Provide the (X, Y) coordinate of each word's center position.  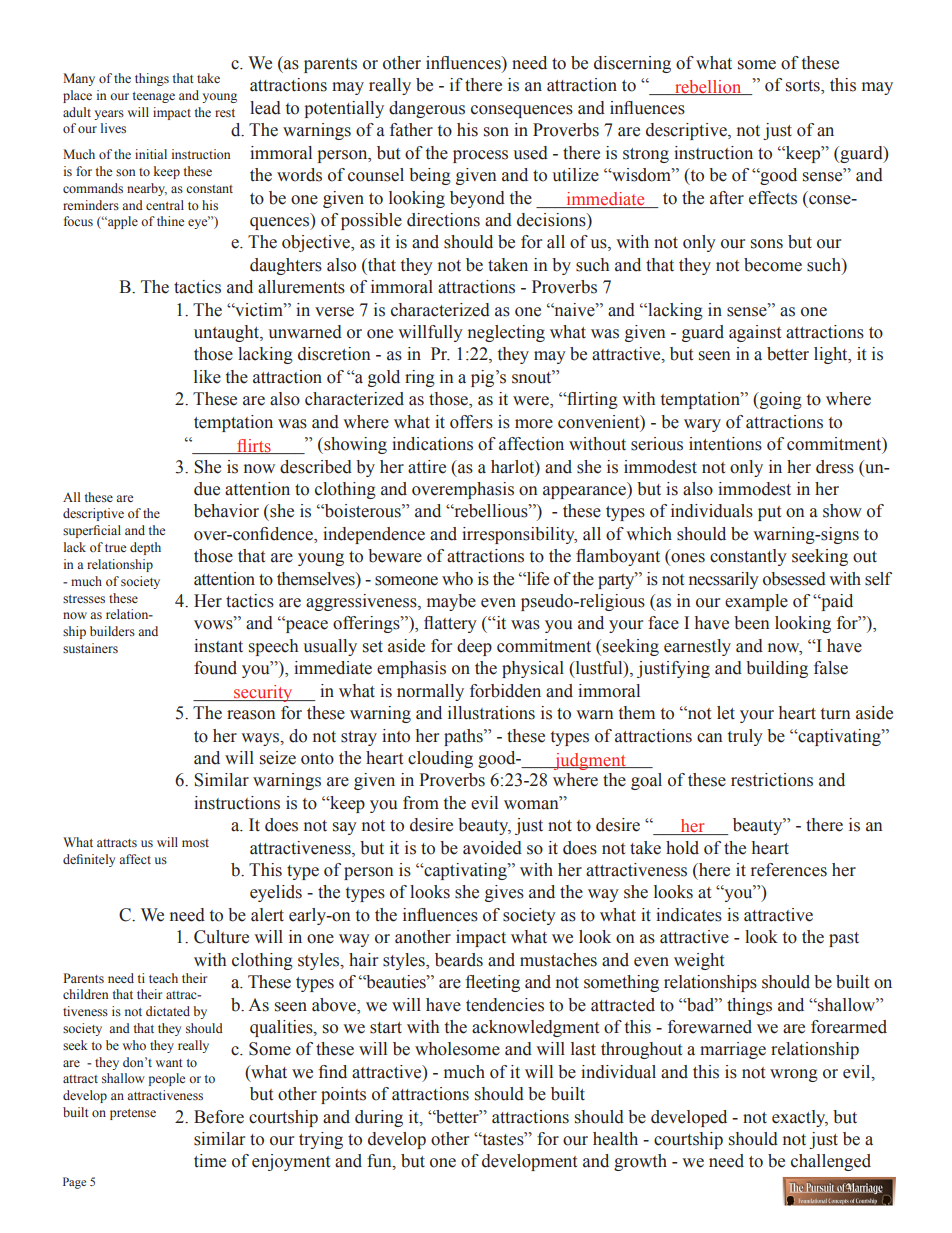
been (752, 623)
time (210, 1161)
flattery (450, 624)
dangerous (427, 109)
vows (214, 624)
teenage (154, 97)
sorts (804, 87)
